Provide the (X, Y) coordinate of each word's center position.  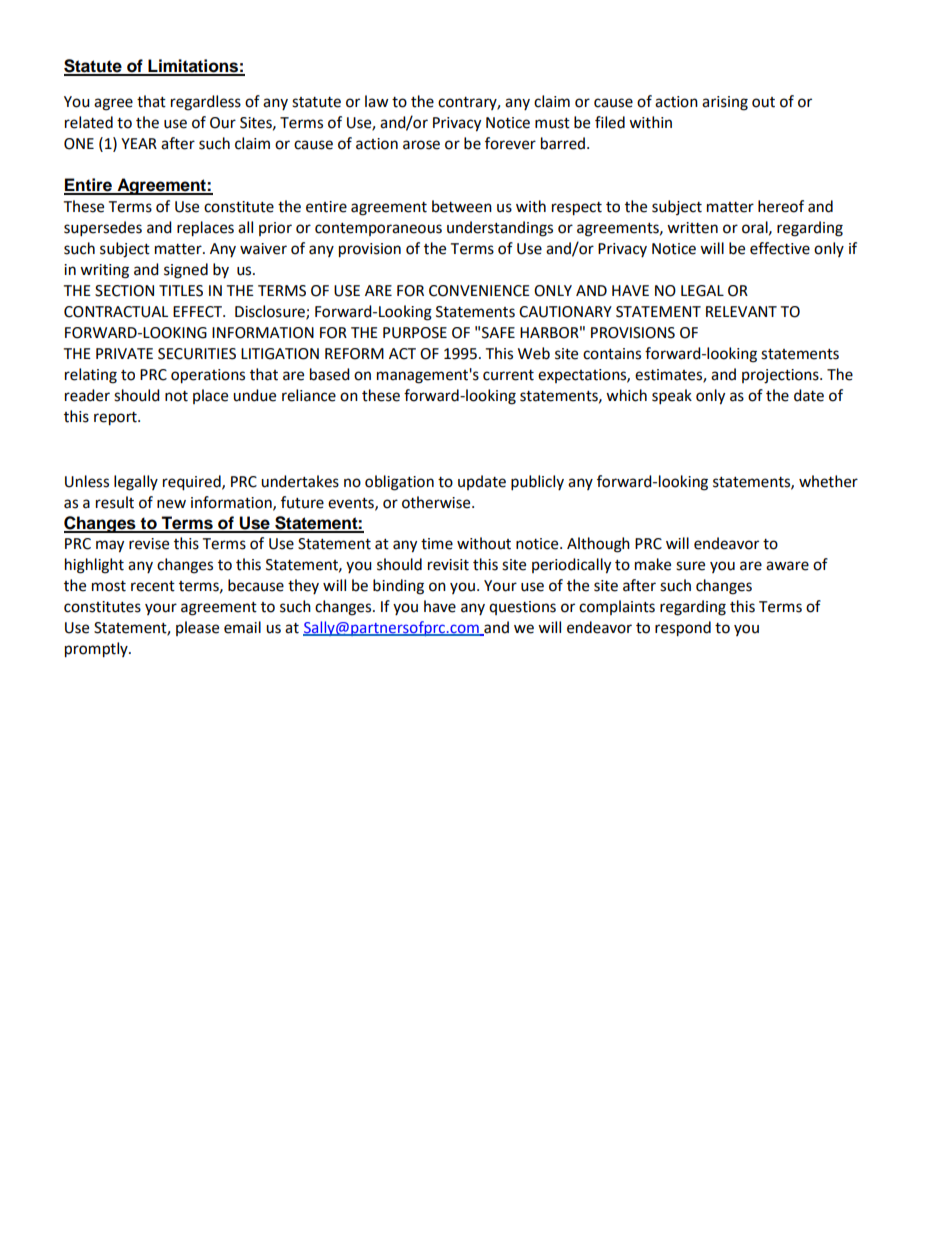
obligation (399, 483)
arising (725, 103)
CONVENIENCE (479, 291)
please (197, 628)
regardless (206, 103)
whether (828, 481)
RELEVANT (741, 311)
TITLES (181, 291)
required (193, 483)
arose (421, 145)
